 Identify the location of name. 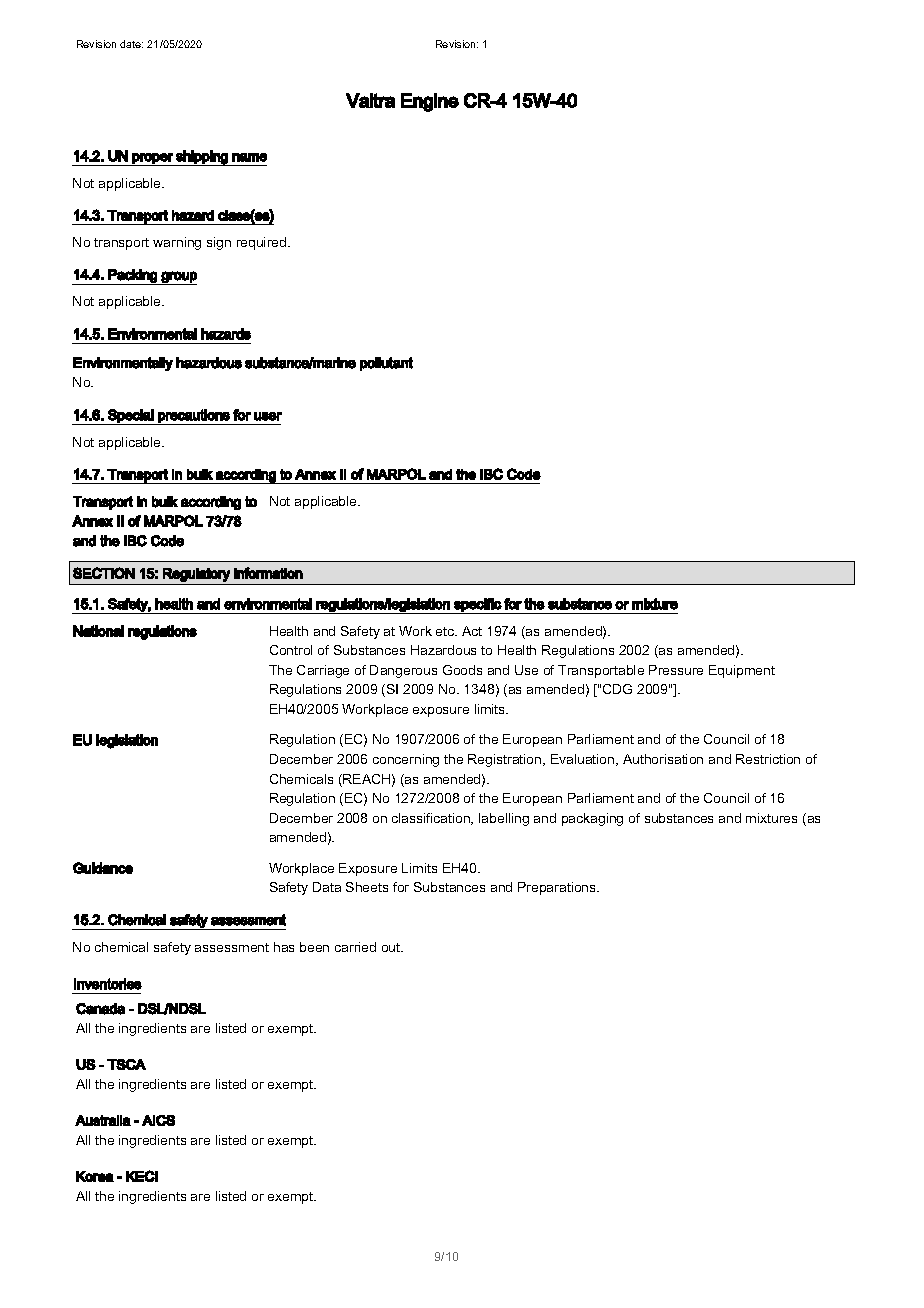
(249, 157).
